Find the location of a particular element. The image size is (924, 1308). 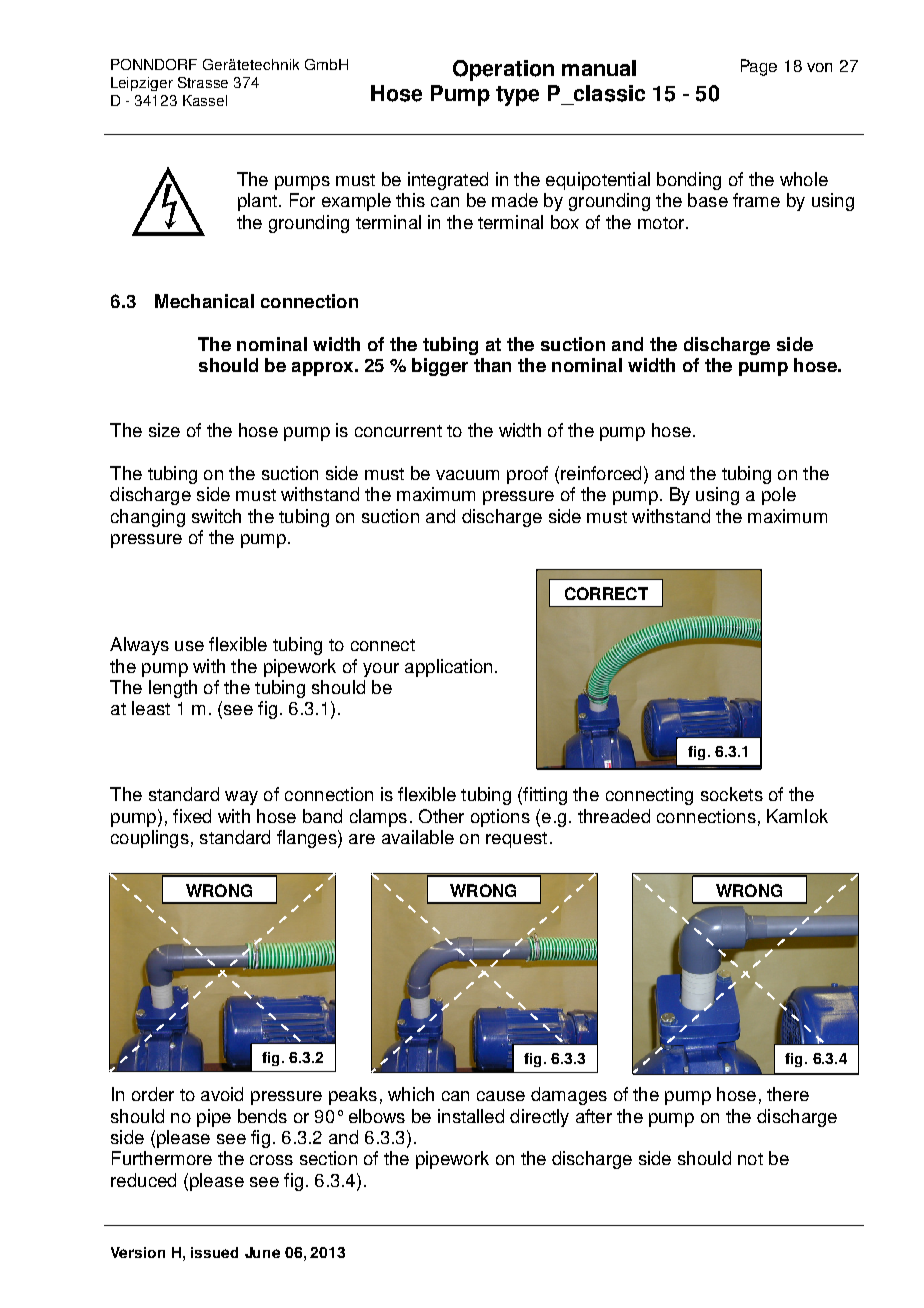

than is located at coordinates (492, 365).
